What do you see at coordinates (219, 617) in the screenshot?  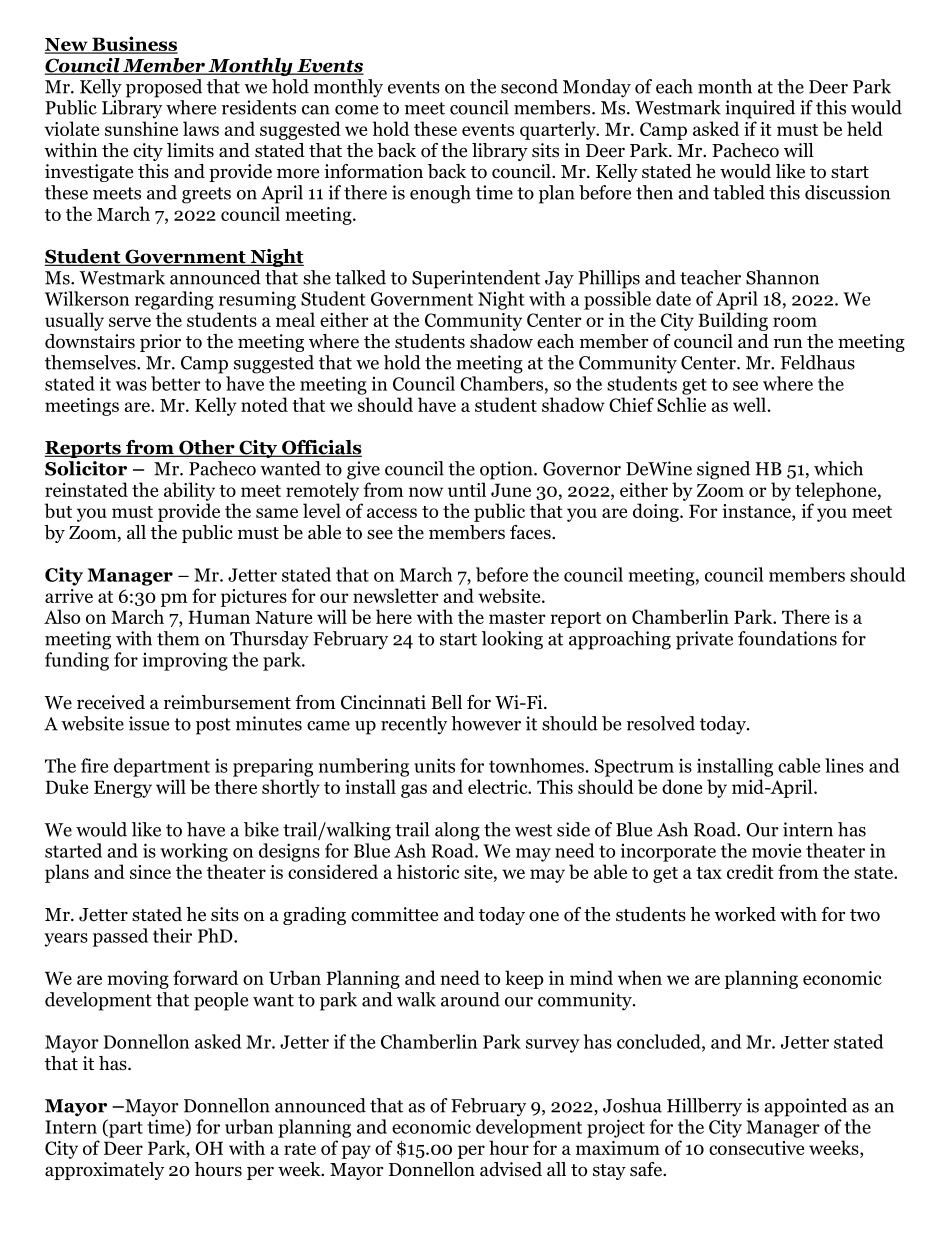 I see `Human` at bounding box center [219, 617].
